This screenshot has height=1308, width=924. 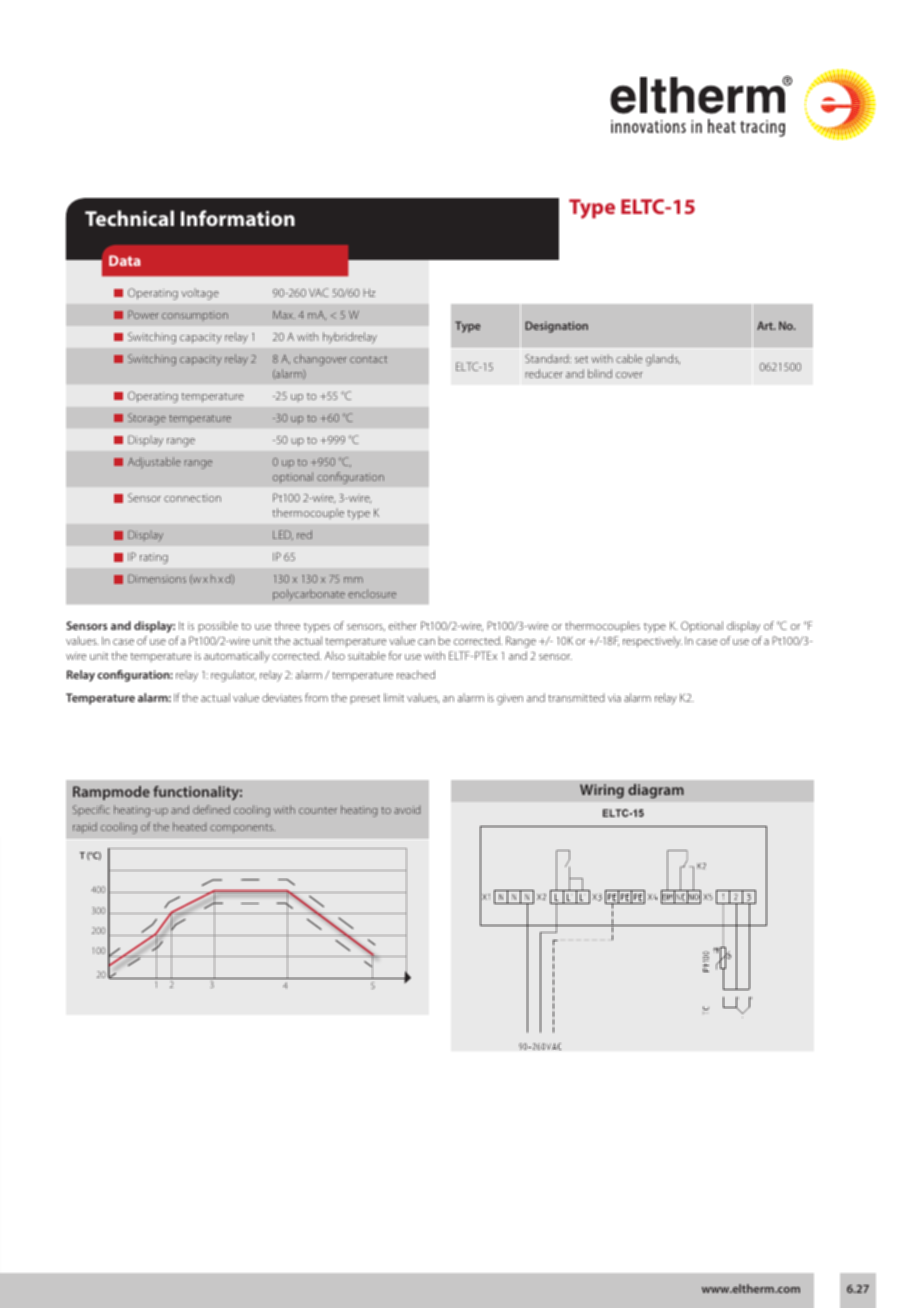 What do you see at coordinates (189, 826) in the screenshot?
I see `heated` at bounding box center [189, 826].
